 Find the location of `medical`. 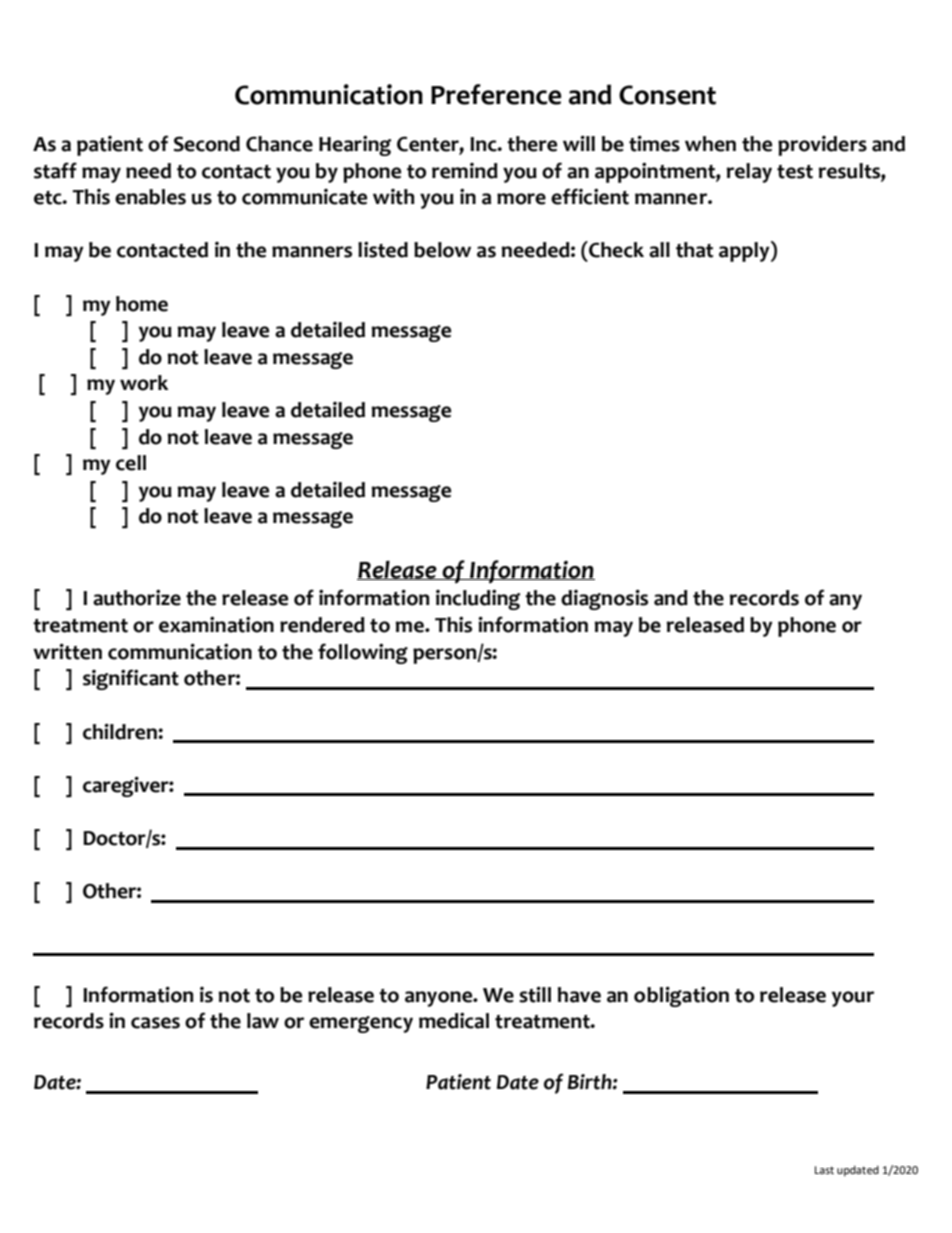

medical is located at coordinates (454, 1020).
